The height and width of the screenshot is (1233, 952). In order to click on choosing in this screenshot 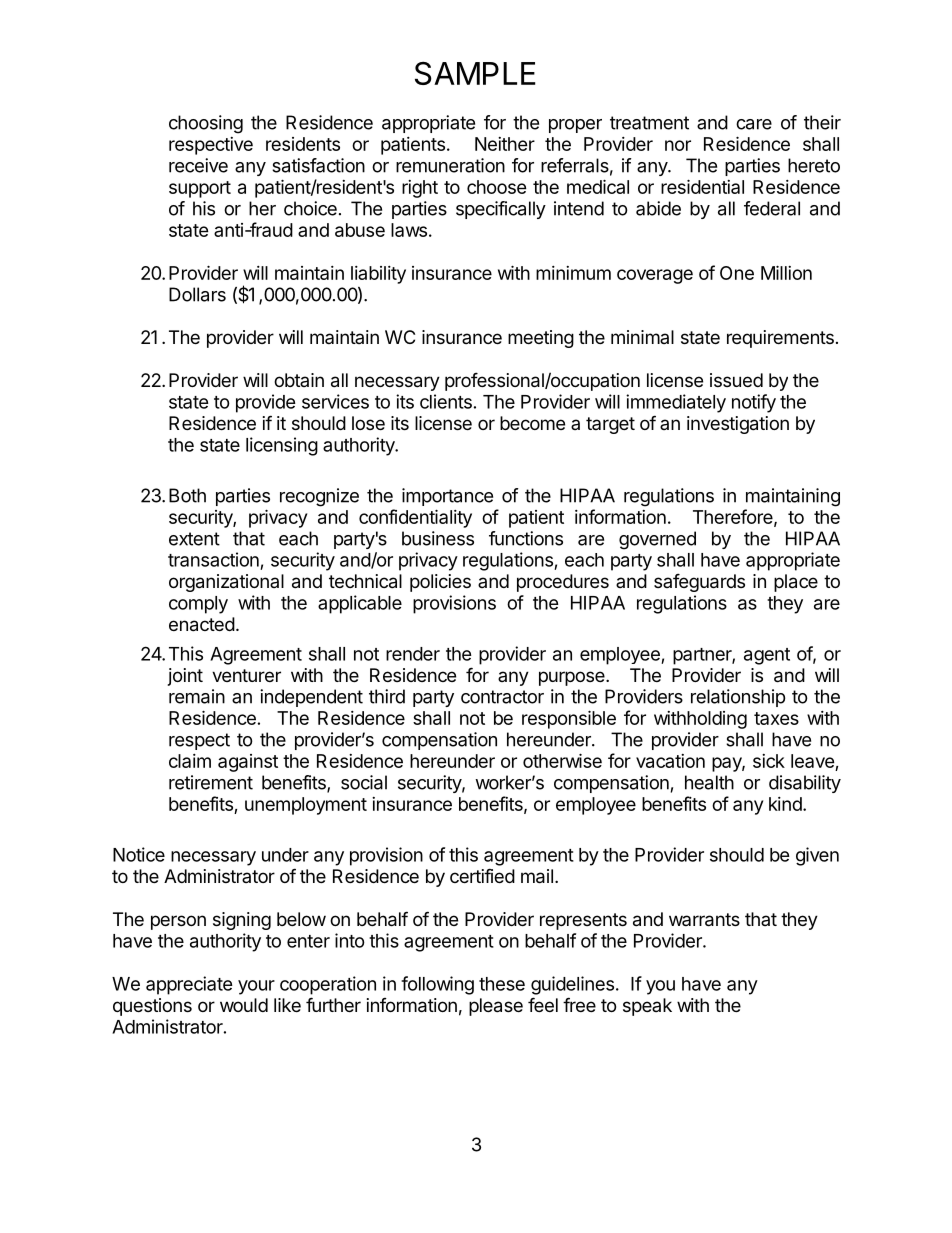, I will do `click(206, 124)`.
